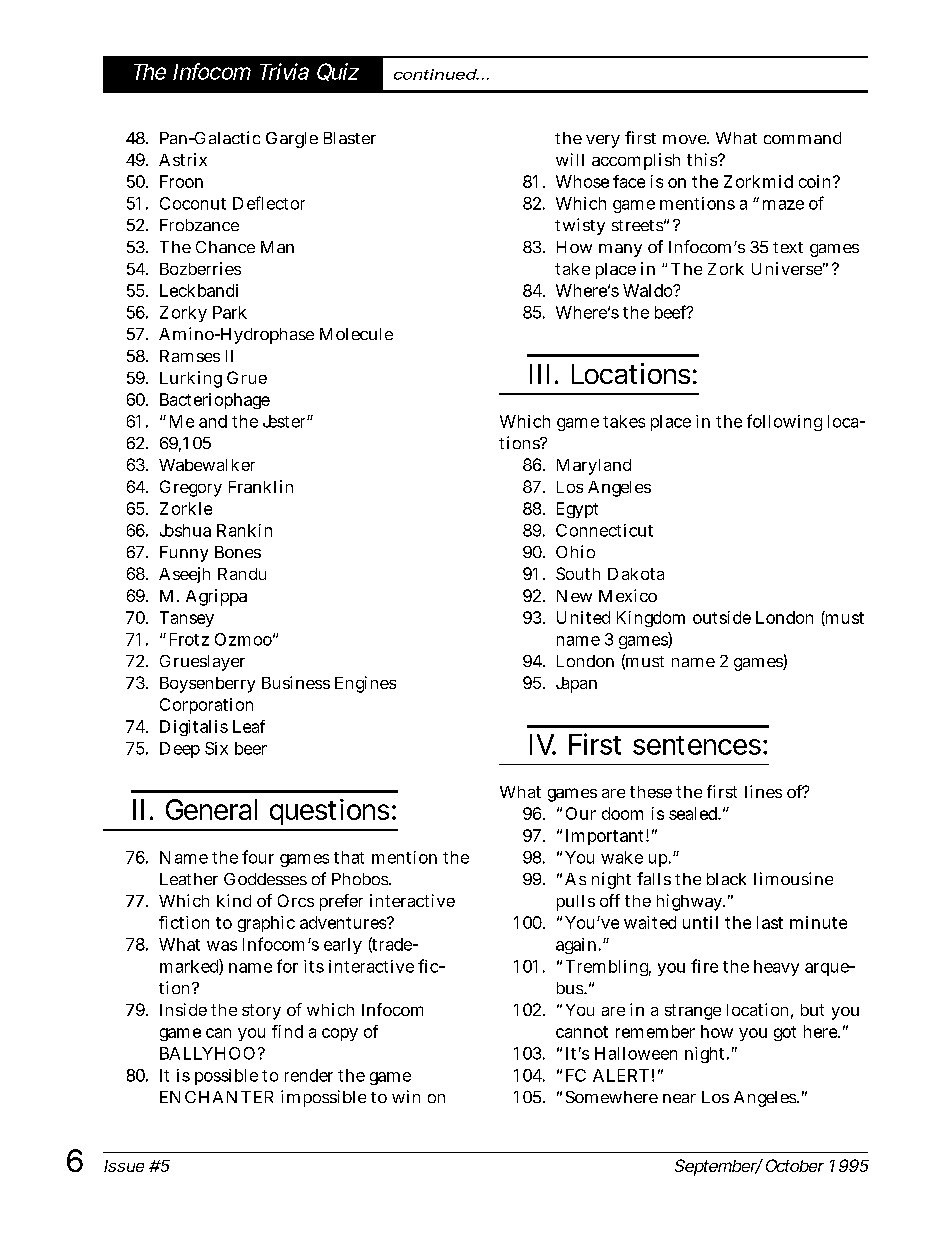  Describe the element at coordinates (269, 203) in the screenshot. I see `Deflector` at that location.
